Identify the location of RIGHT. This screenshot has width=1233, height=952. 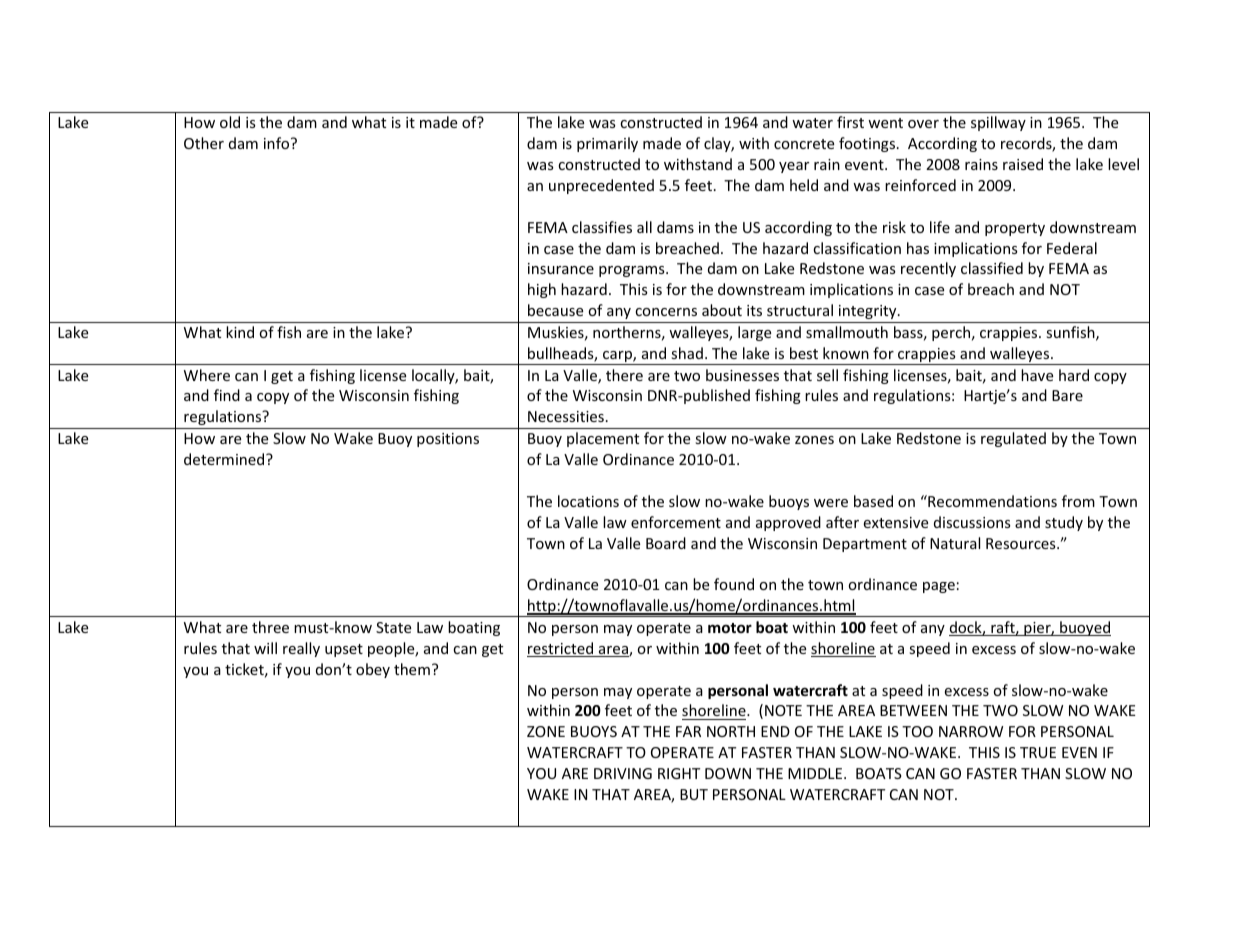
(679, 773).
